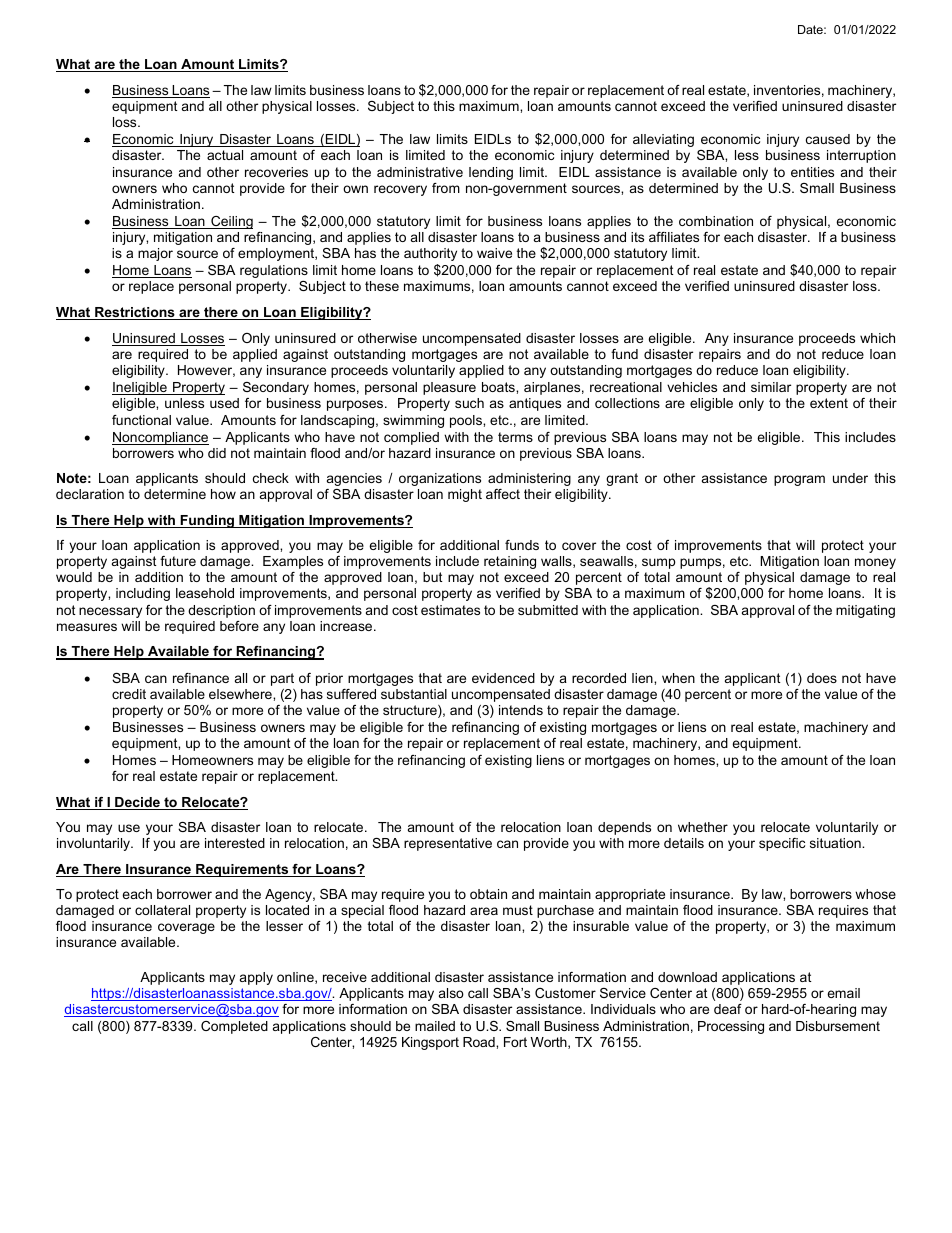 This page has width=952, height=1233. What do you see at coordinates (491, 173) in the page?
I see `lending` at bounding box center [491, 173].
